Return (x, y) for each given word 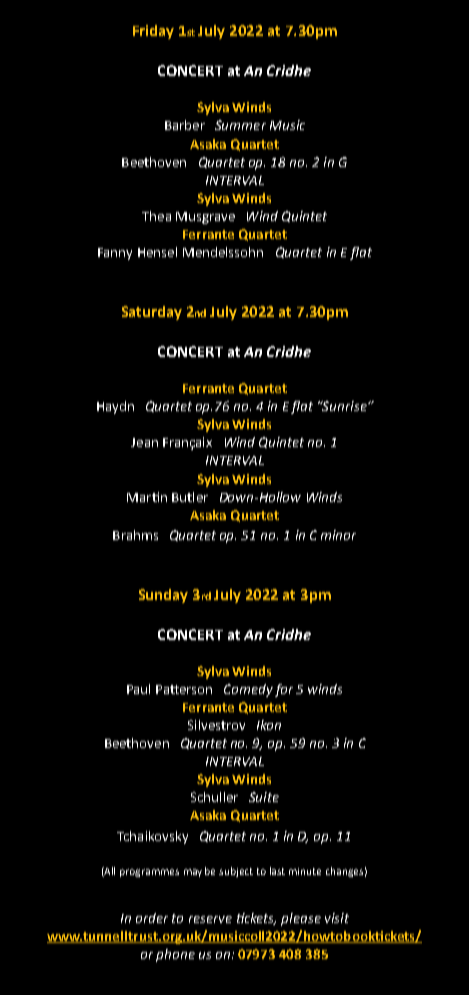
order (152, 918)
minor (338, 535)
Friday (153, 32)
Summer (240, 125)
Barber (185, 125)
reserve (210, 919)
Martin (147, 497)
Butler (190, 497)
